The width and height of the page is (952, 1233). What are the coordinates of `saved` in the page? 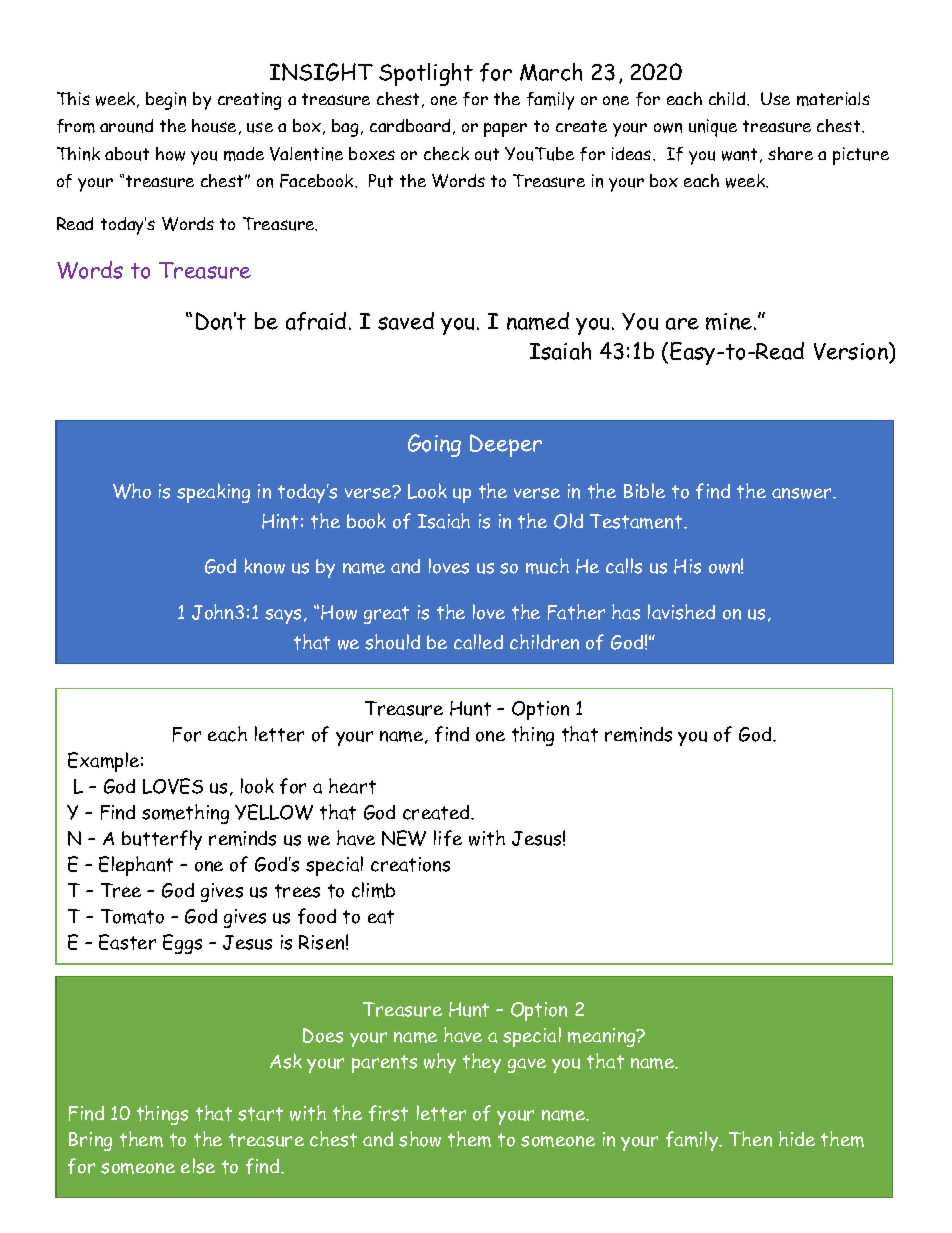 It's located at (406, 321).
